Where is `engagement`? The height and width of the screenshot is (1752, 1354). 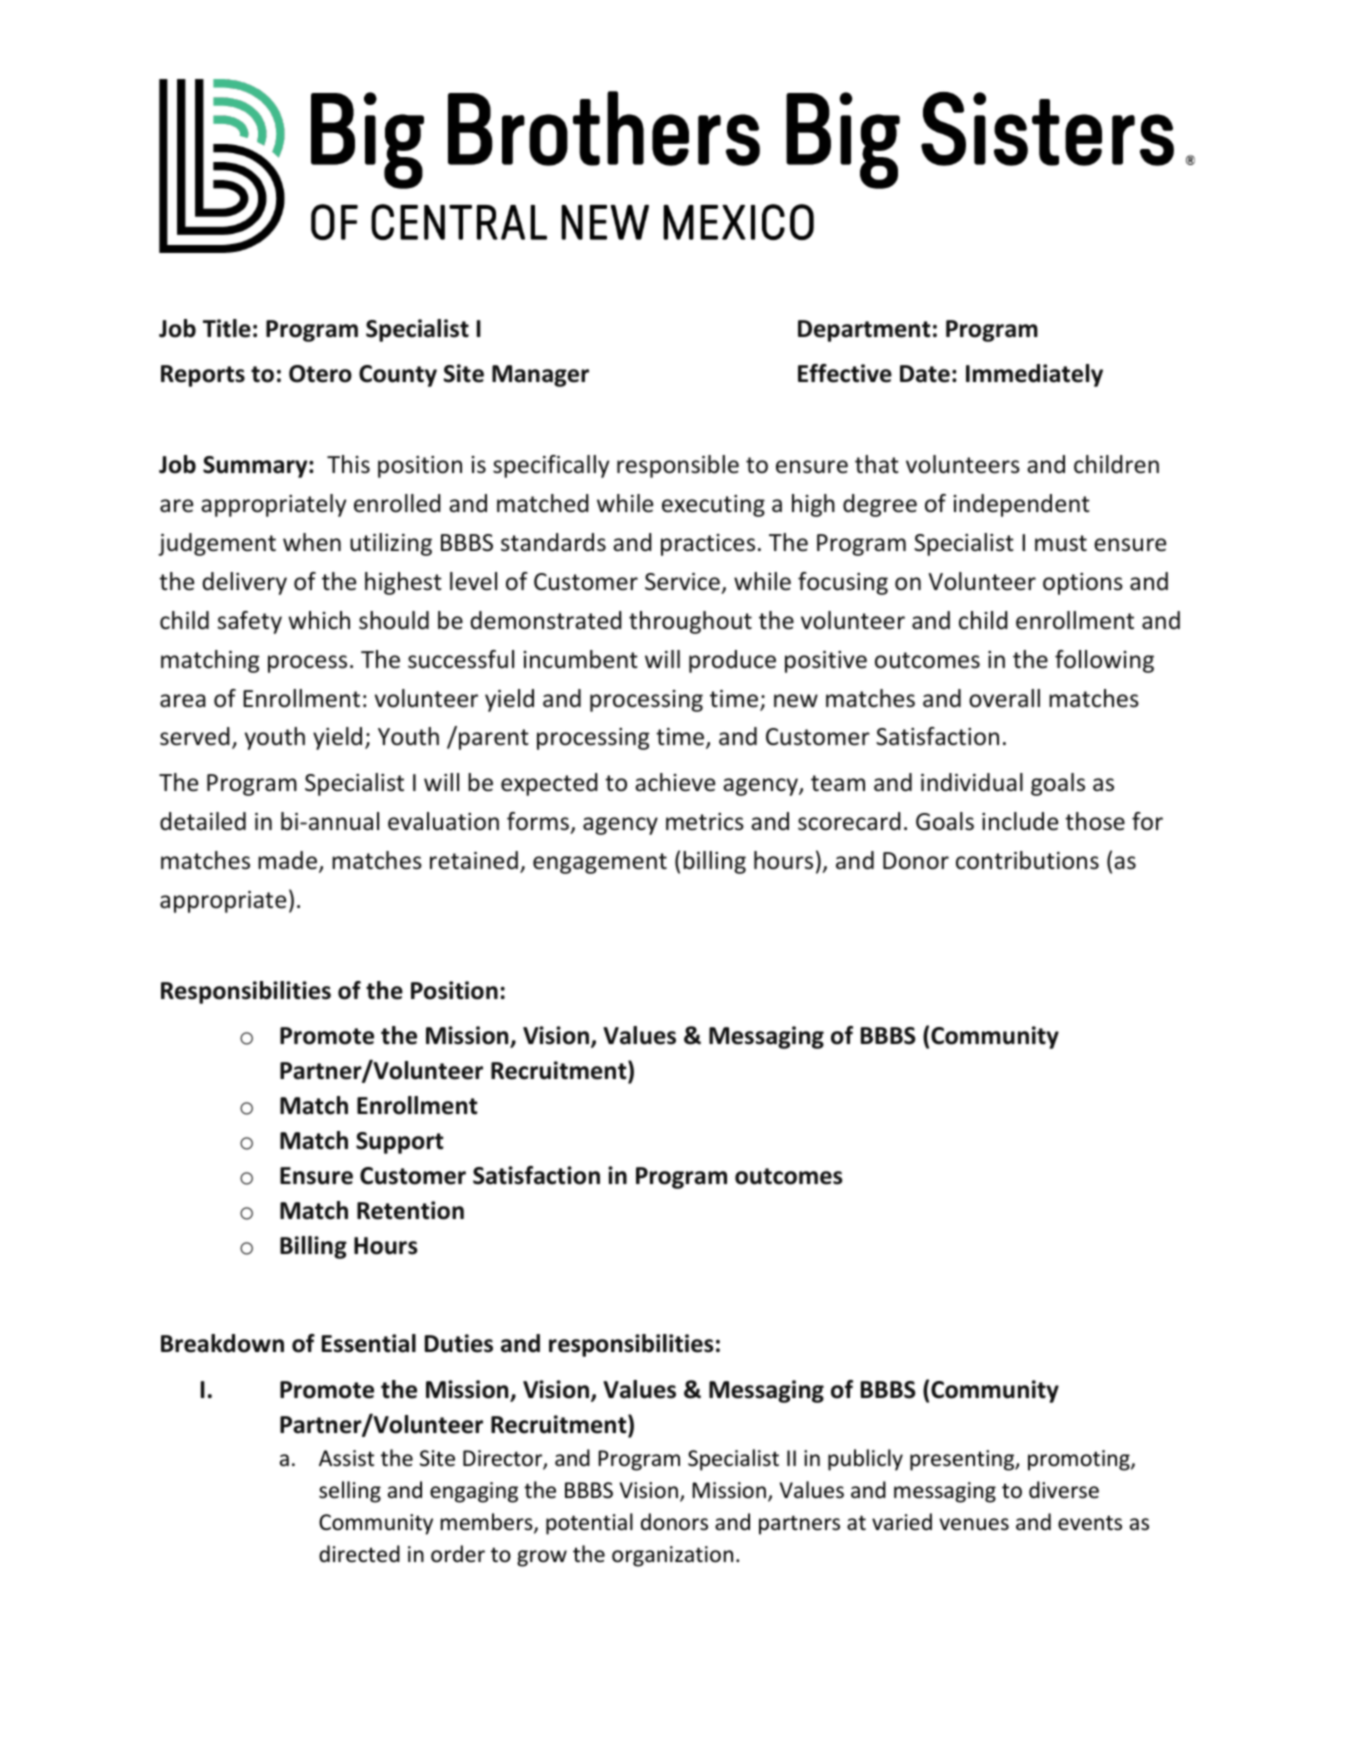 engagement is located at coordinates (600, 863).
